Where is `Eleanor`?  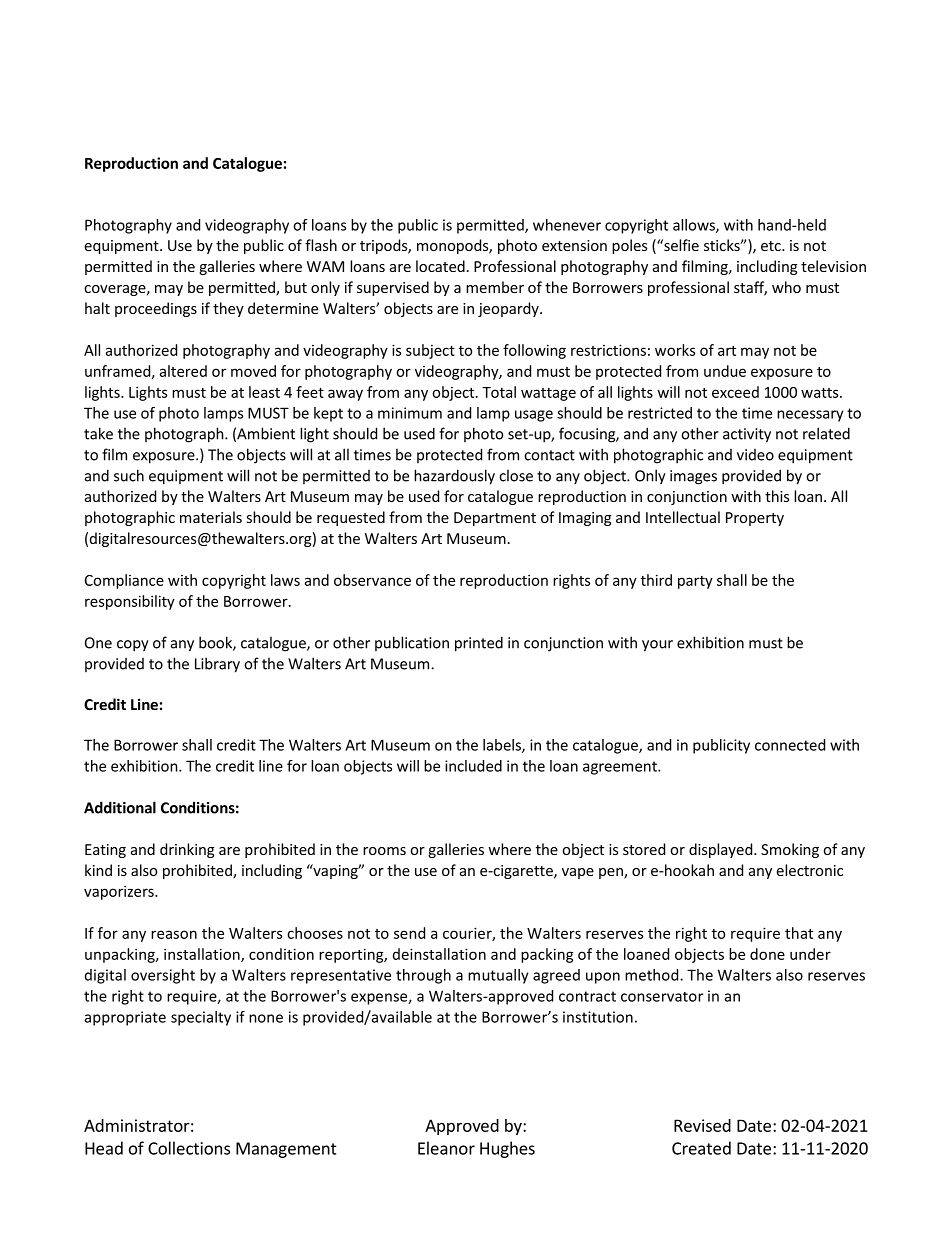
Eleanor is located at coordinates (446, 1148).
